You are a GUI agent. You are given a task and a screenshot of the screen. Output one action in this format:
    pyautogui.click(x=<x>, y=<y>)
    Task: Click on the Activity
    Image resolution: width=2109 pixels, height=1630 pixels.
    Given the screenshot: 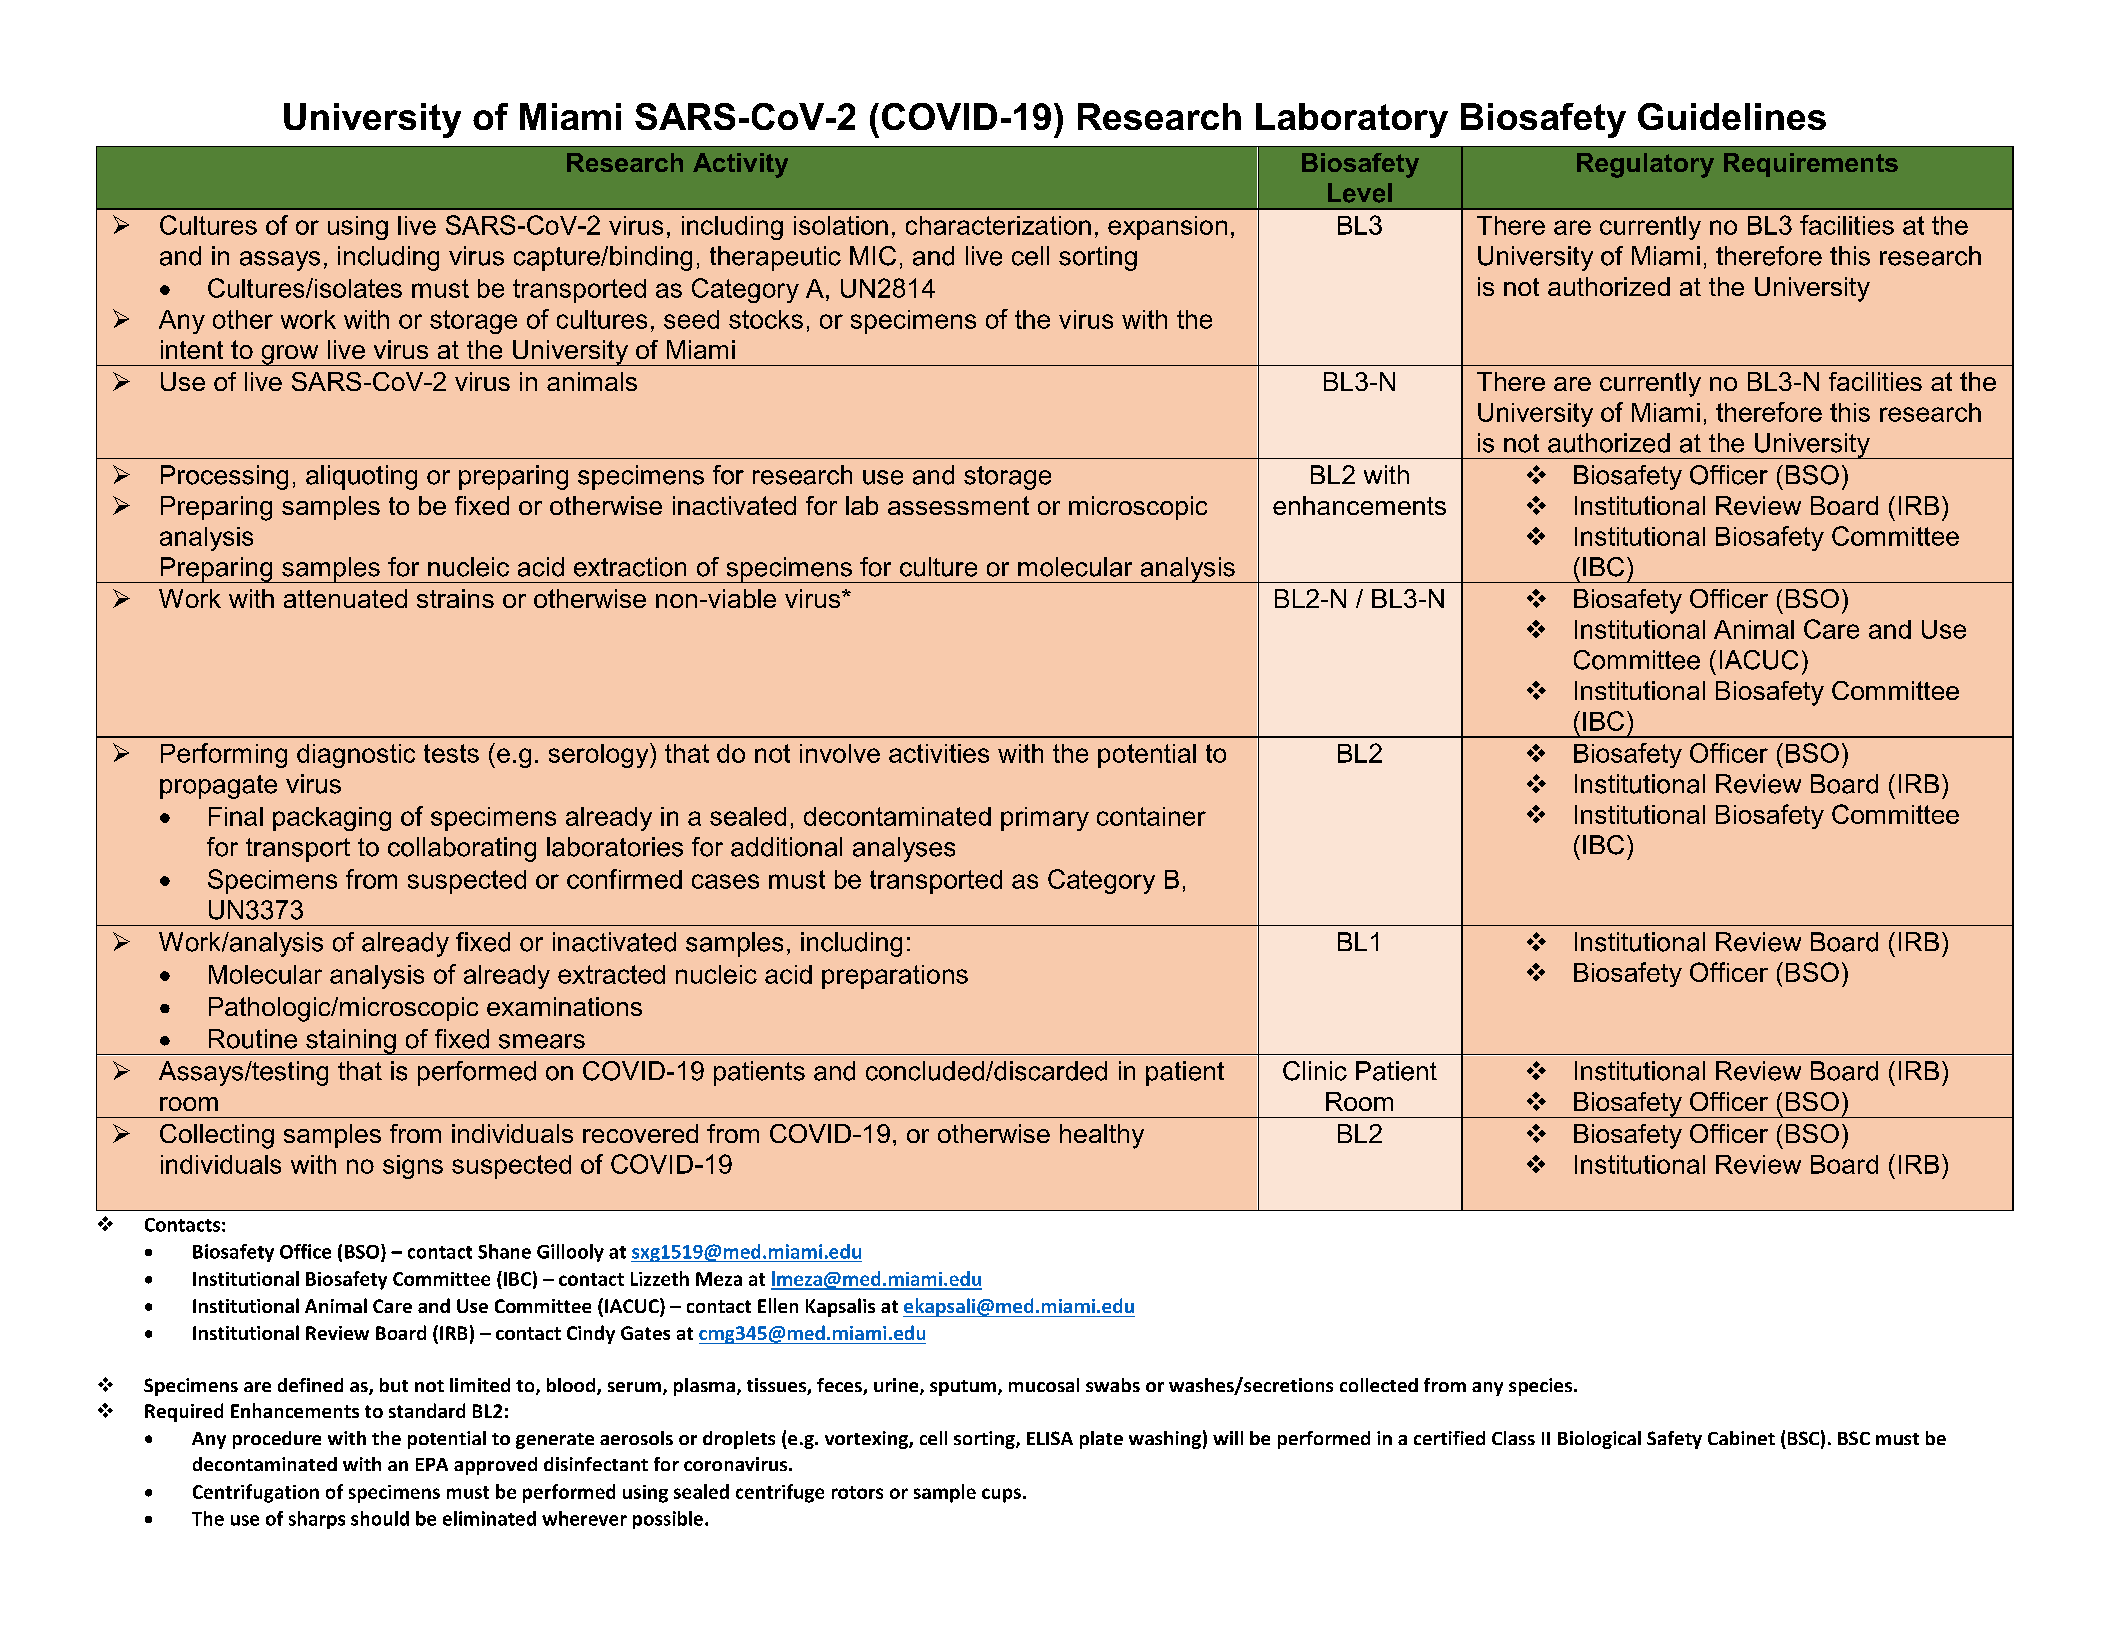 What is the action you would take?
    pyautogui.click(x=740, y=165)
